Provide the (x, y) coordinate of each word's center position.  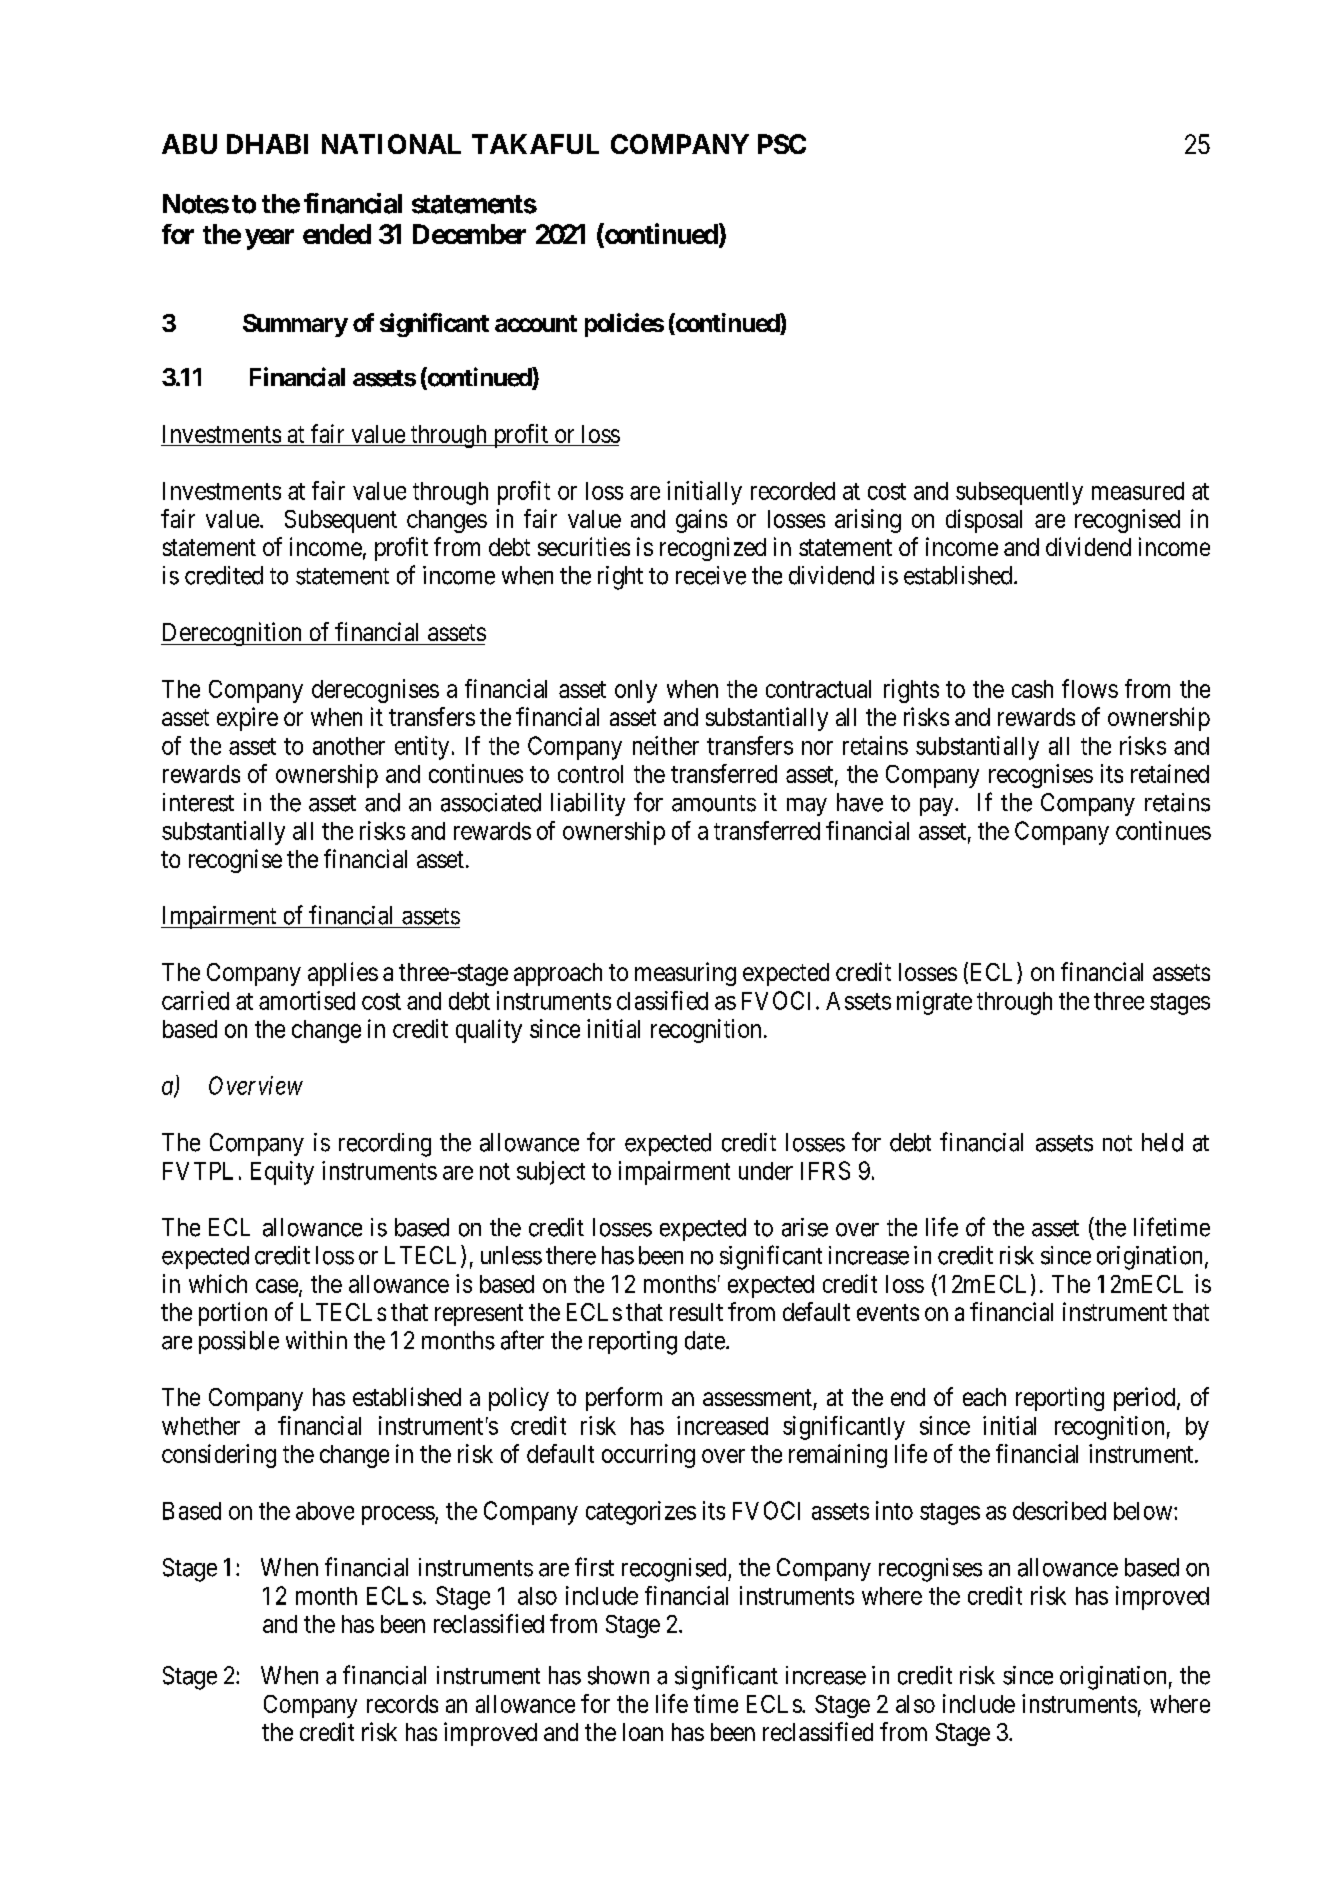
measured (1138, 491)
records (402, 1704)
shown (618, 1675)
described (1059, 1510)
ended (337, 234)
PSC (782, 144)
